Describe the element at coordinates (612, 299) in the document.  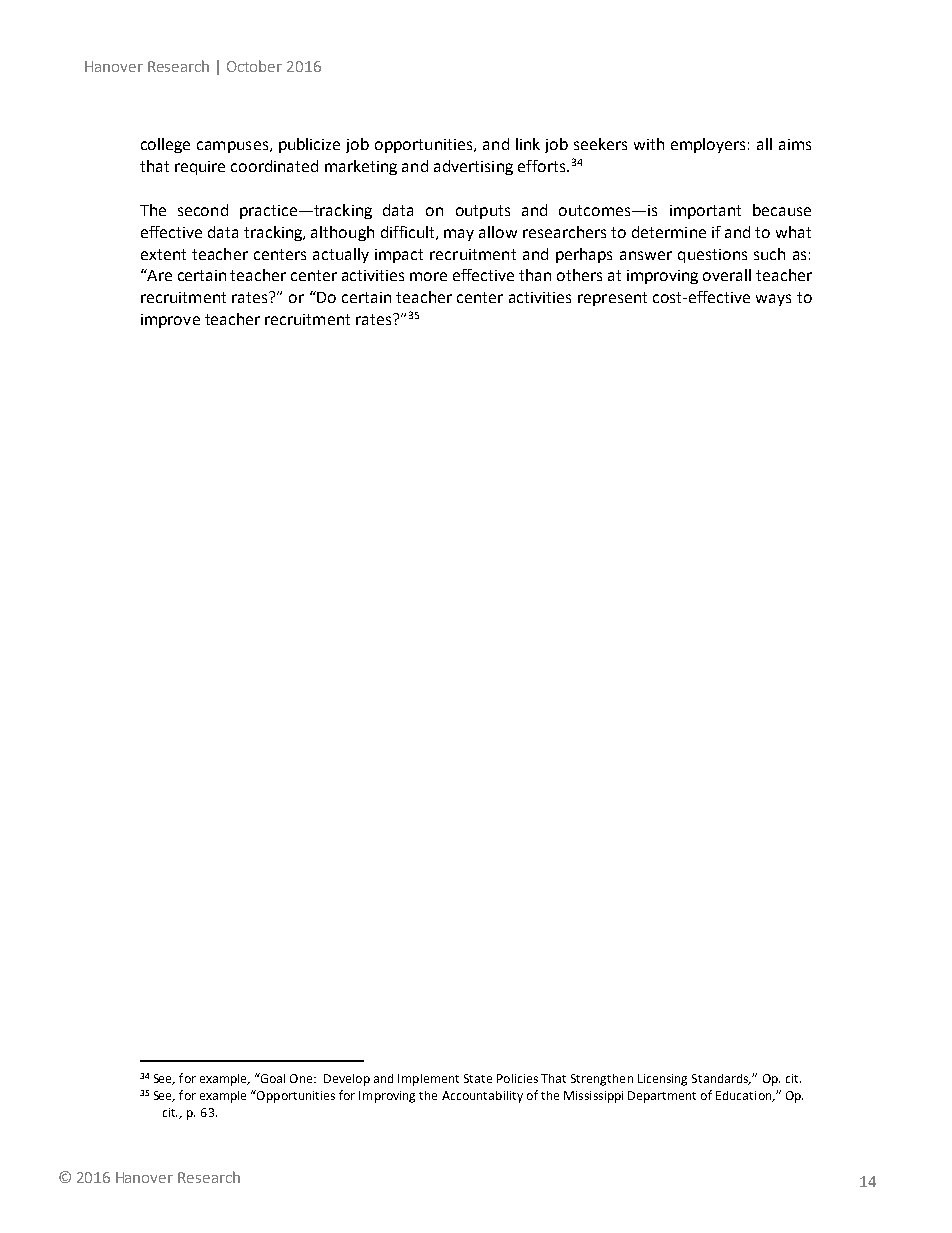
I see `represent` at that location.
